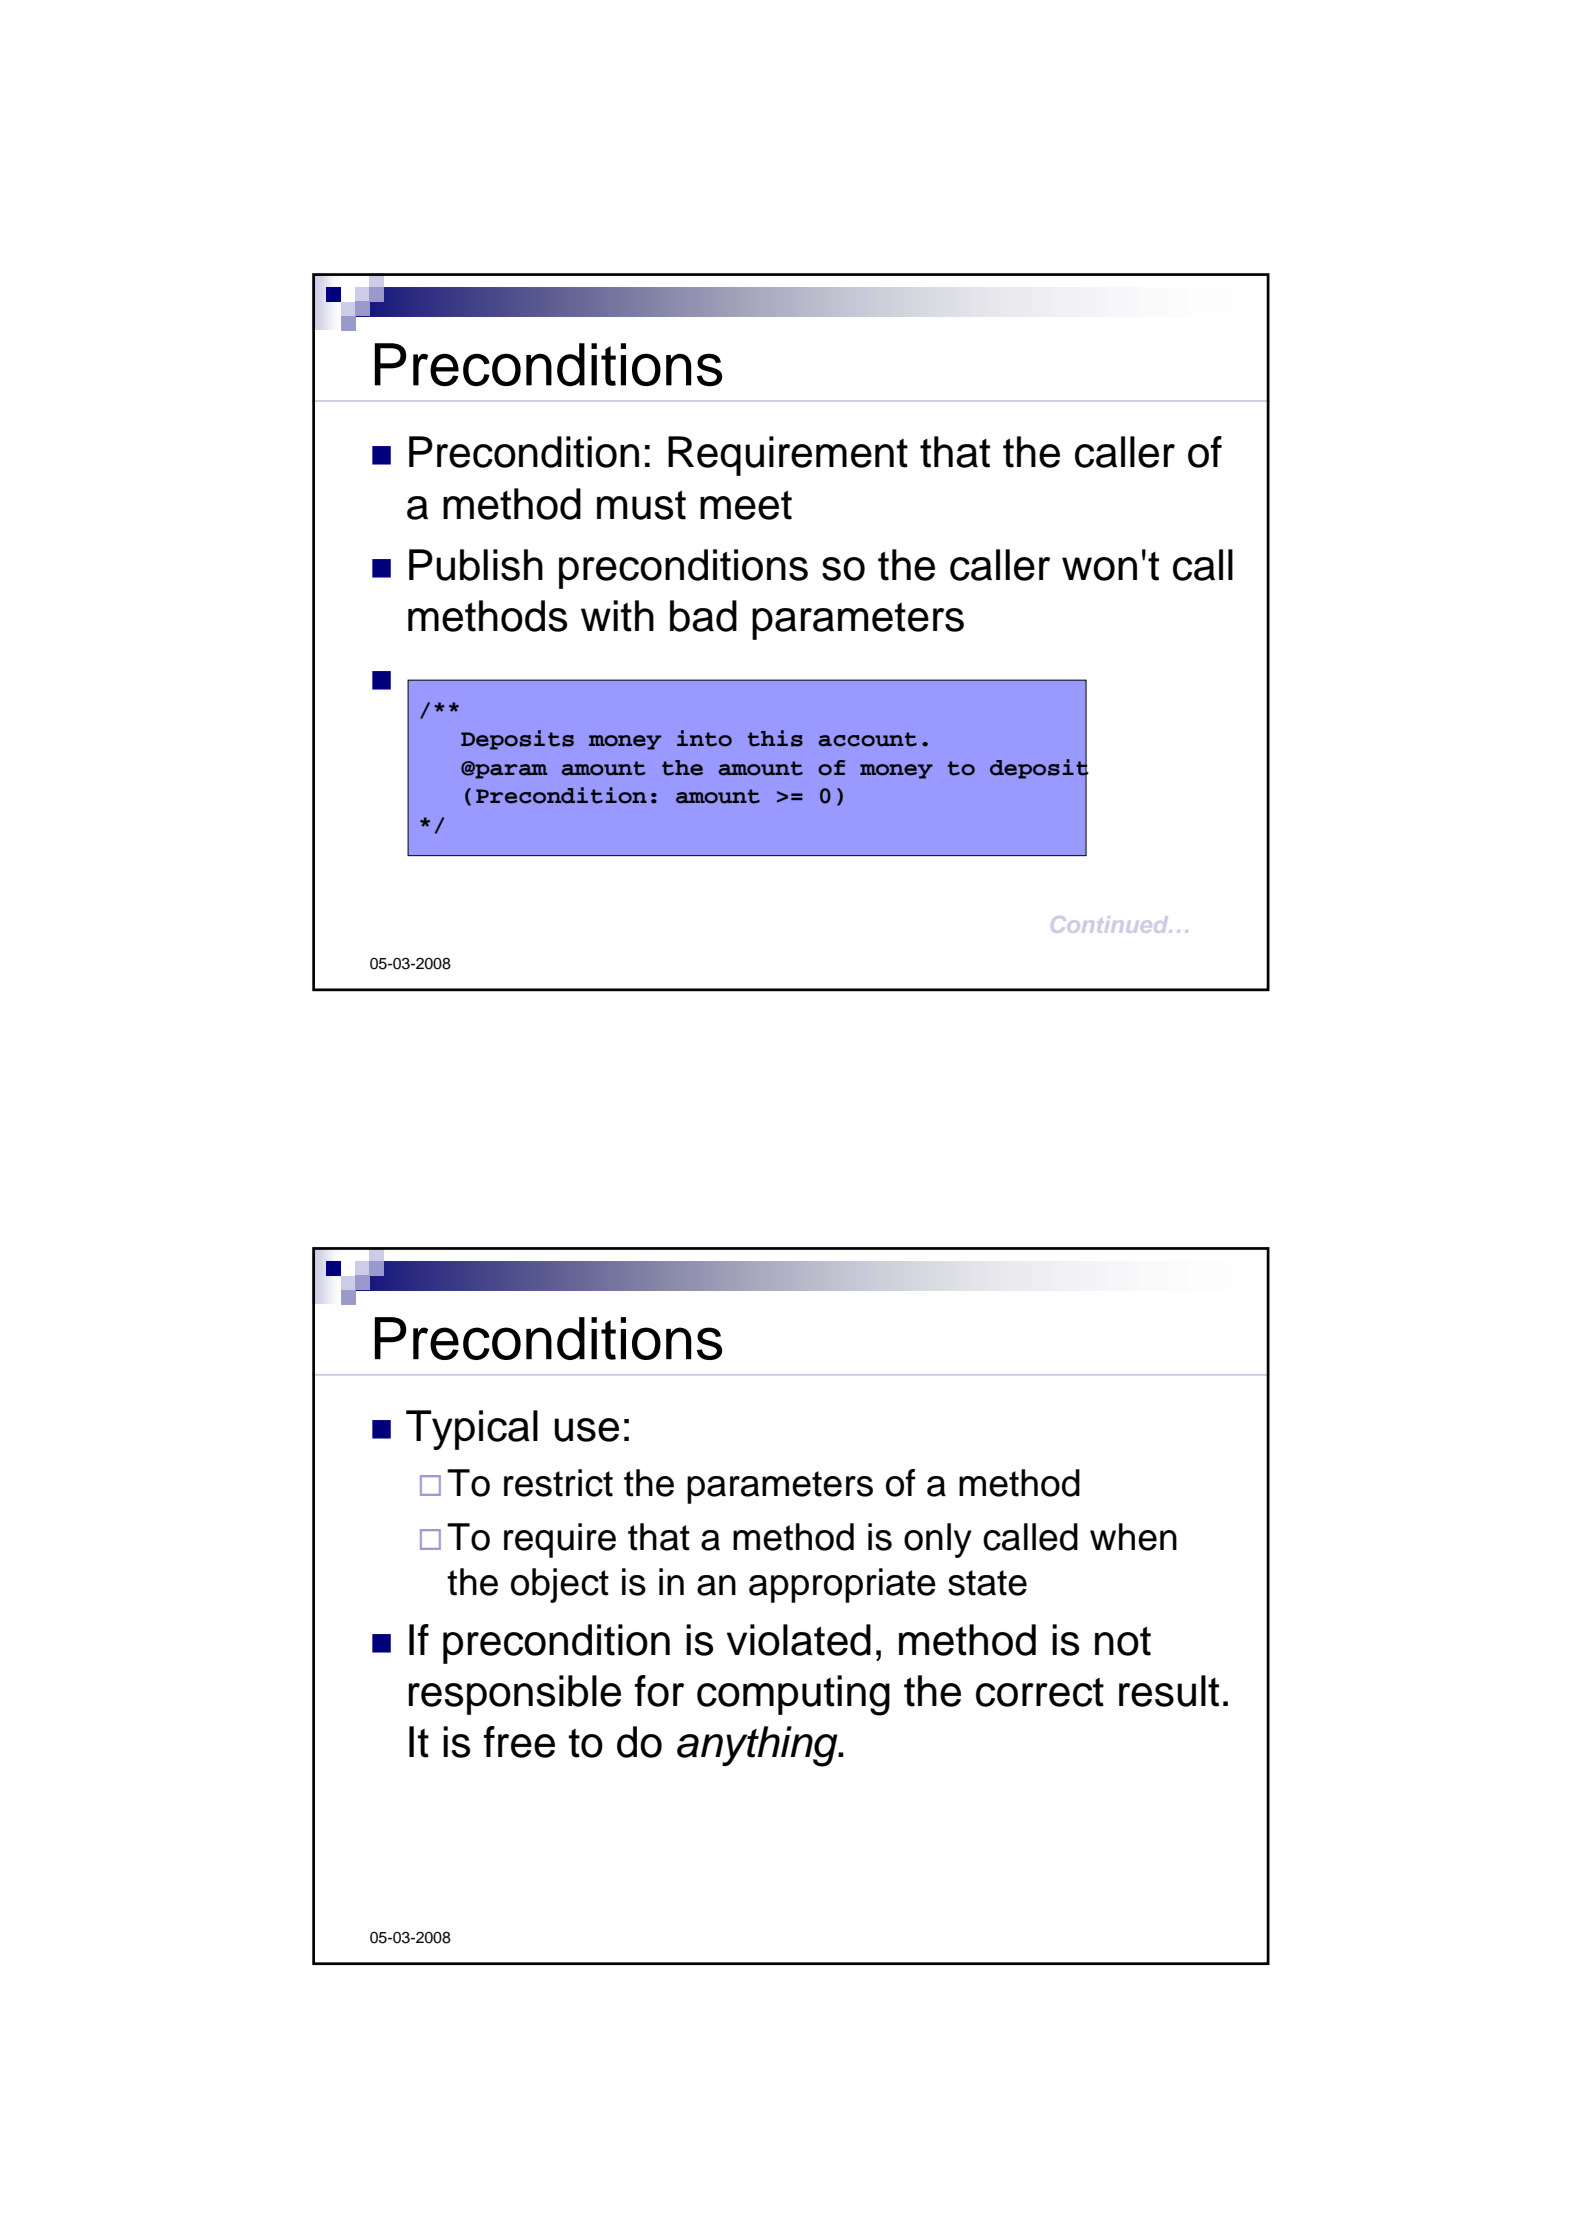 Image resolution: width=1582 pixels, height=2239 pixels. I want to click on use, so click(586, 1430).
